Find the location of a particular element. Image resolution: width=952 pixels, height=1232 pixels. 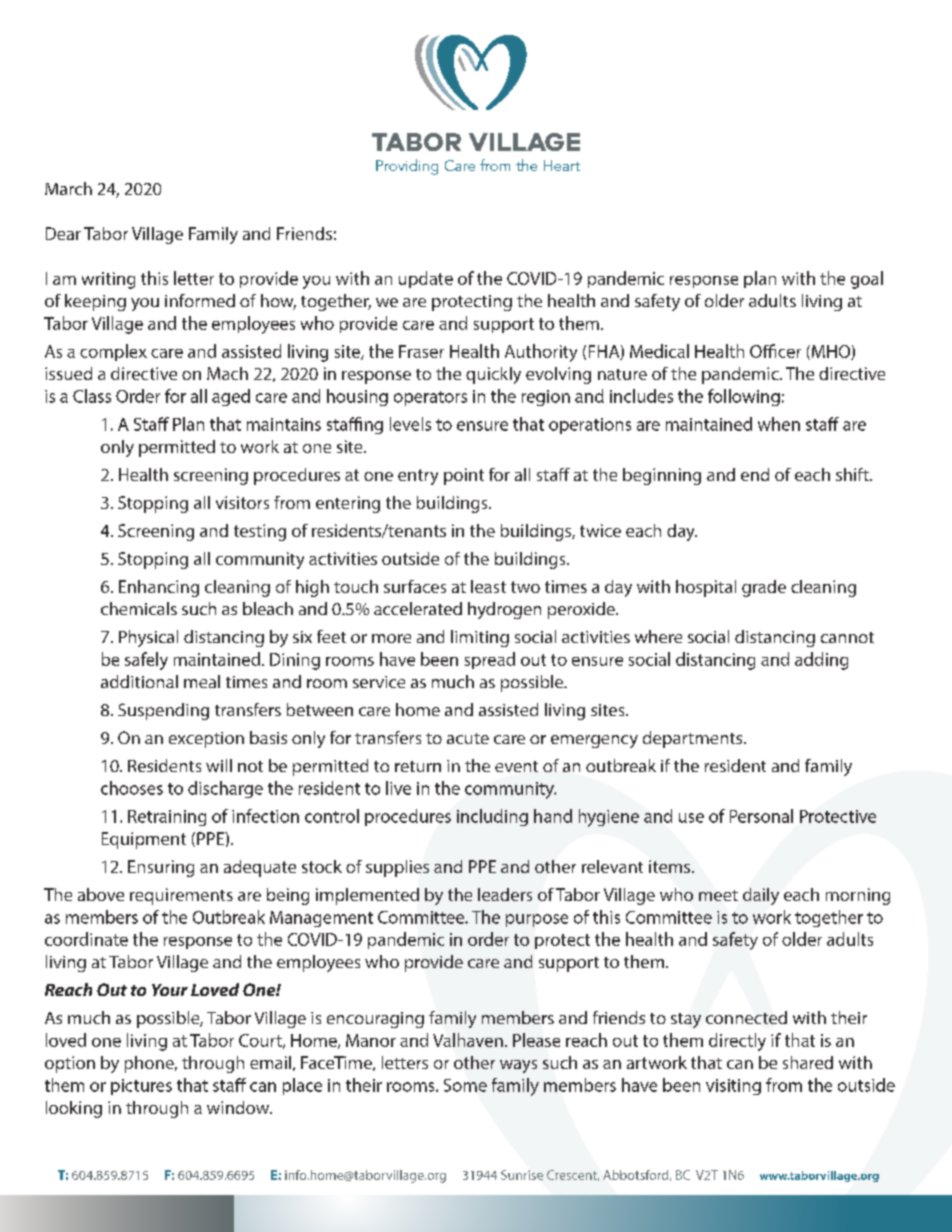

point is located at coordinates (464, 476).
